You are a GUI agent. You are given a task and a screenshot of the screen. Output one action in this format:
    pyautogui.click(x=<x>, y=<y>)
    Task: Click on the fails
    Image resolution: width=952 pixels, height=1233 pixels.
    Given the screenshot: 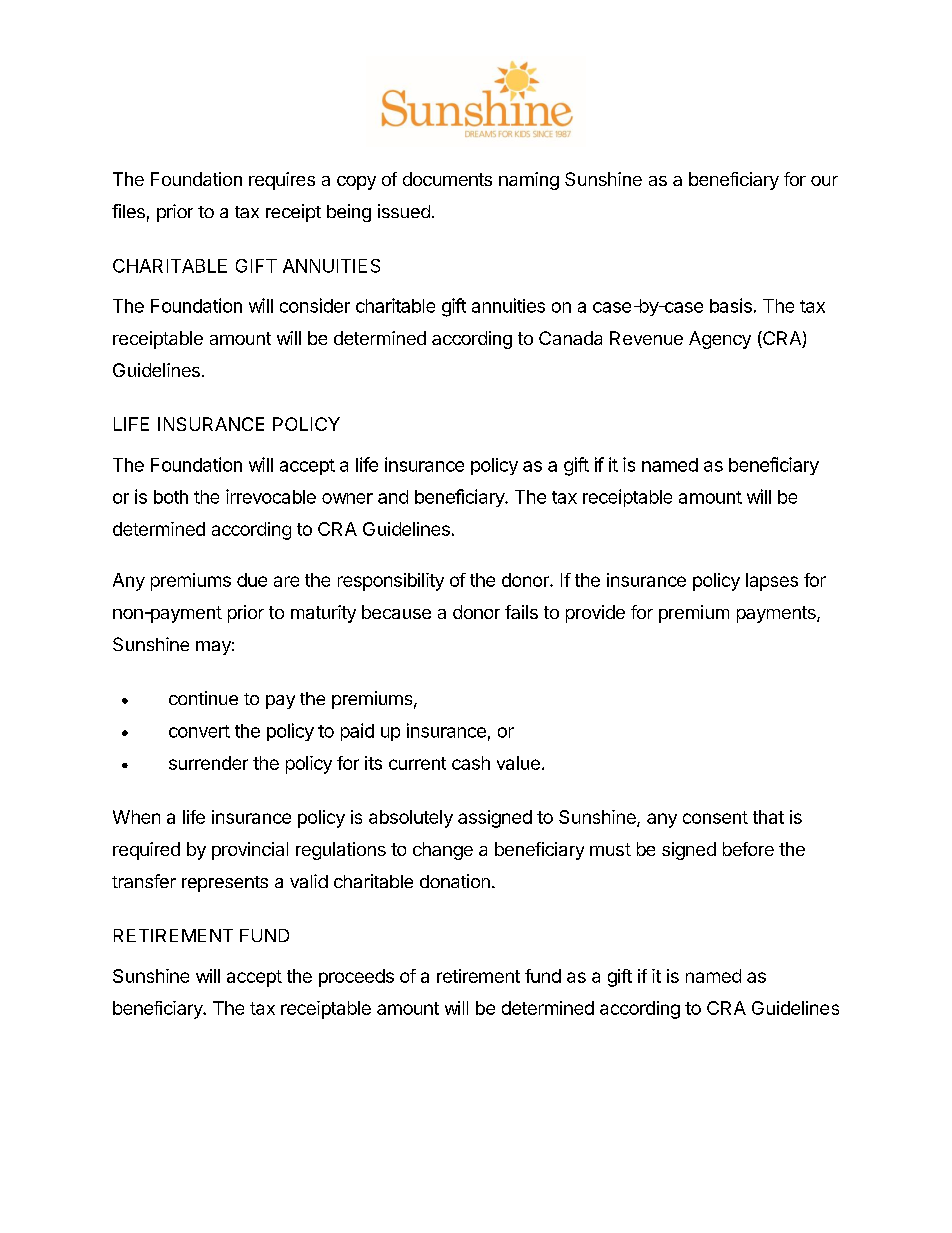 What is the action you would take?
    pyautogui.click(x=521, y=612)
